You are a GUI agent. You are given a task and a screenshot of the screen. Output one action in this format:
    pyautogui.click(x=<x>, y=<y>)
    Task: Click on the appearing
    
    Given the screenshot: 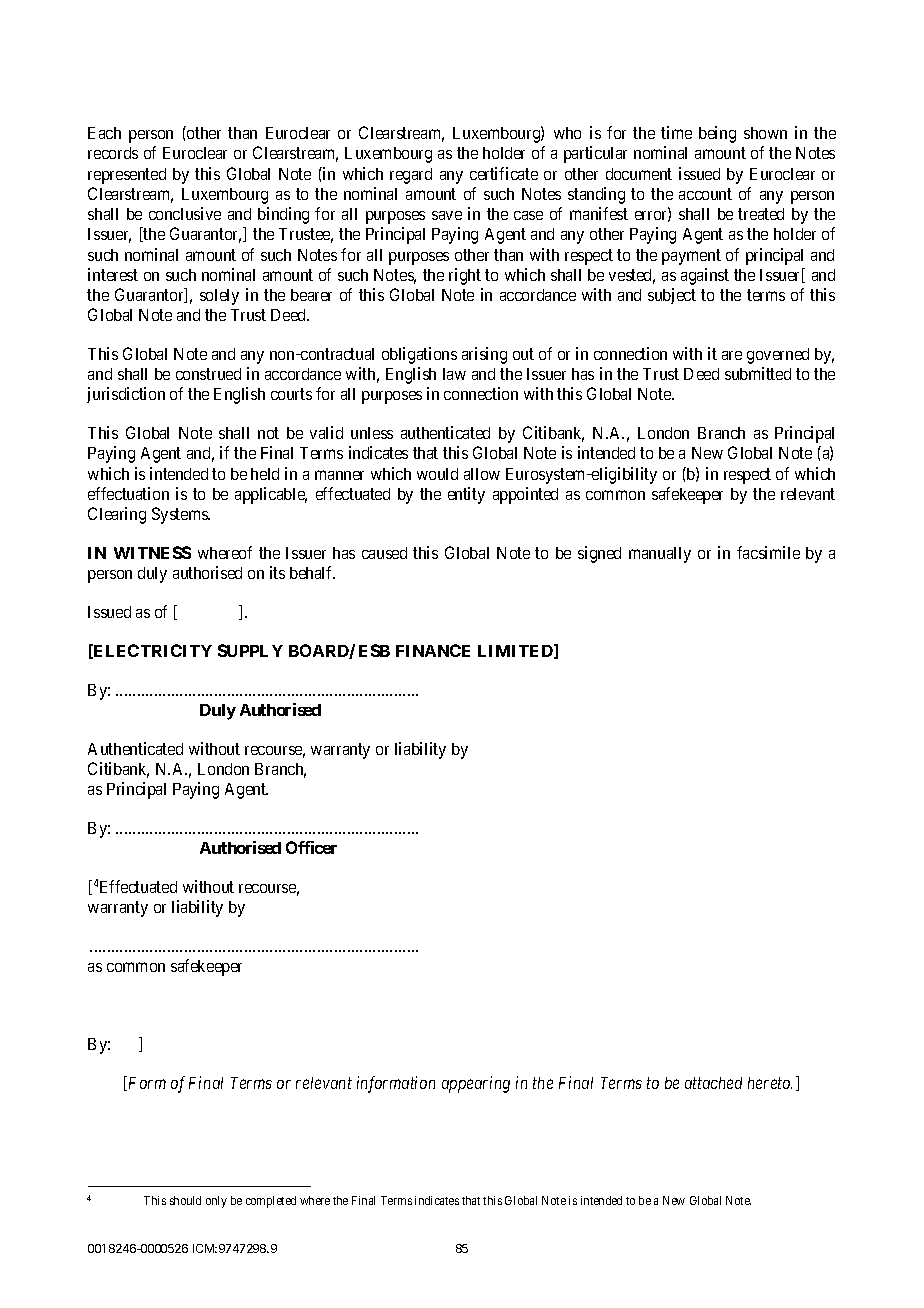 What is the action you would take?
    pyautogui.click(x=476, y=1084)
